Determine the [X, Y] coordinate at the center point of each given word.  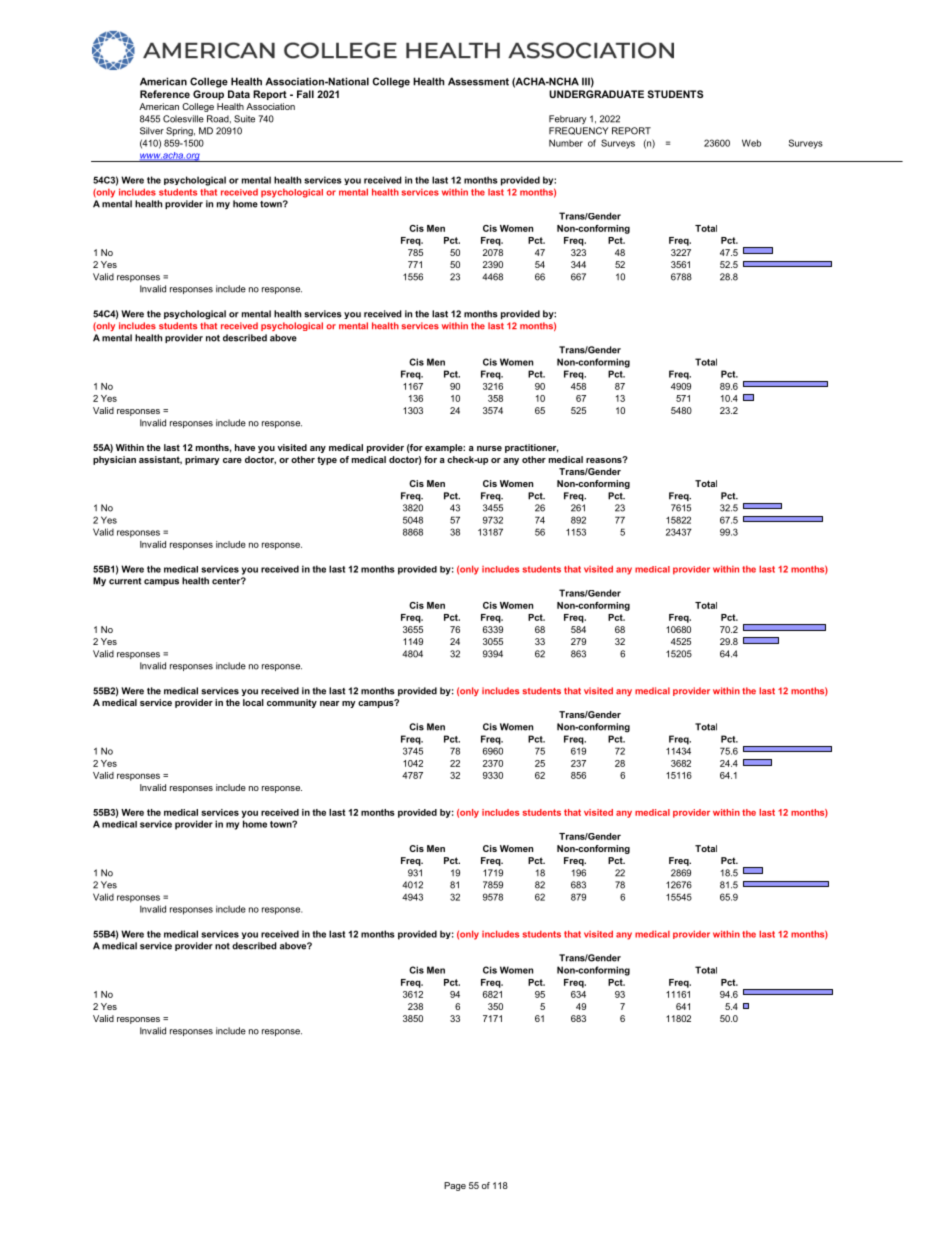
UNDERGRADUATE [596, 94]
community [292, 703]
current [125, 581]
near [329, 703]
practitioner [532, 448]
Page [455, 1186]
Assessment [478, 81]
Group [208, 95]
